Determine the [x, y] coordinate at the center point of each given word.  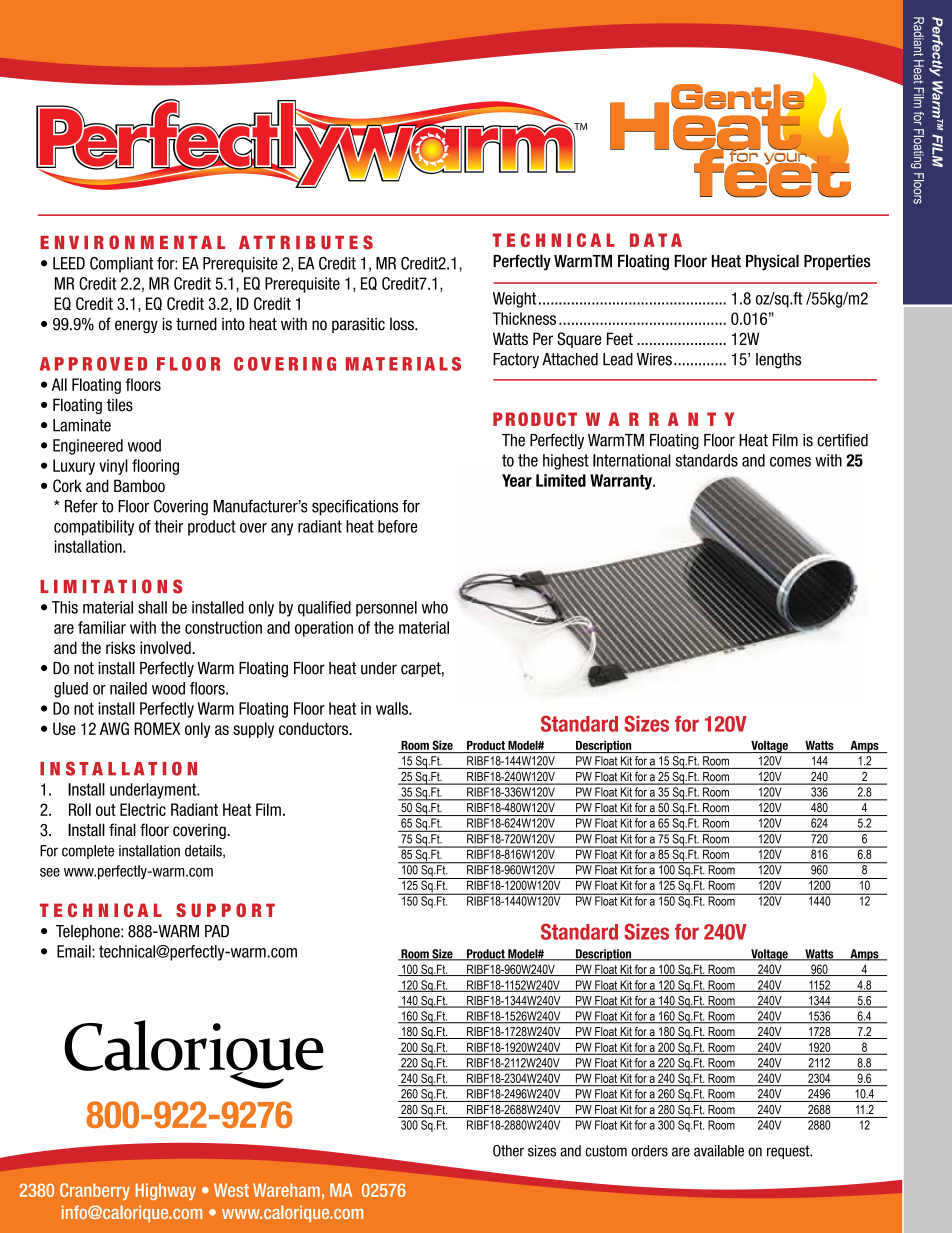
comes [790, 462]
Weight [514, 300]
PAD [217, 931]
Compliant [121, 265]
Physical [772, 262]
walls [393, 708]
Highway [166, 1191]
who [435, 607]
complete [88, 852]
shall [152, 607]
